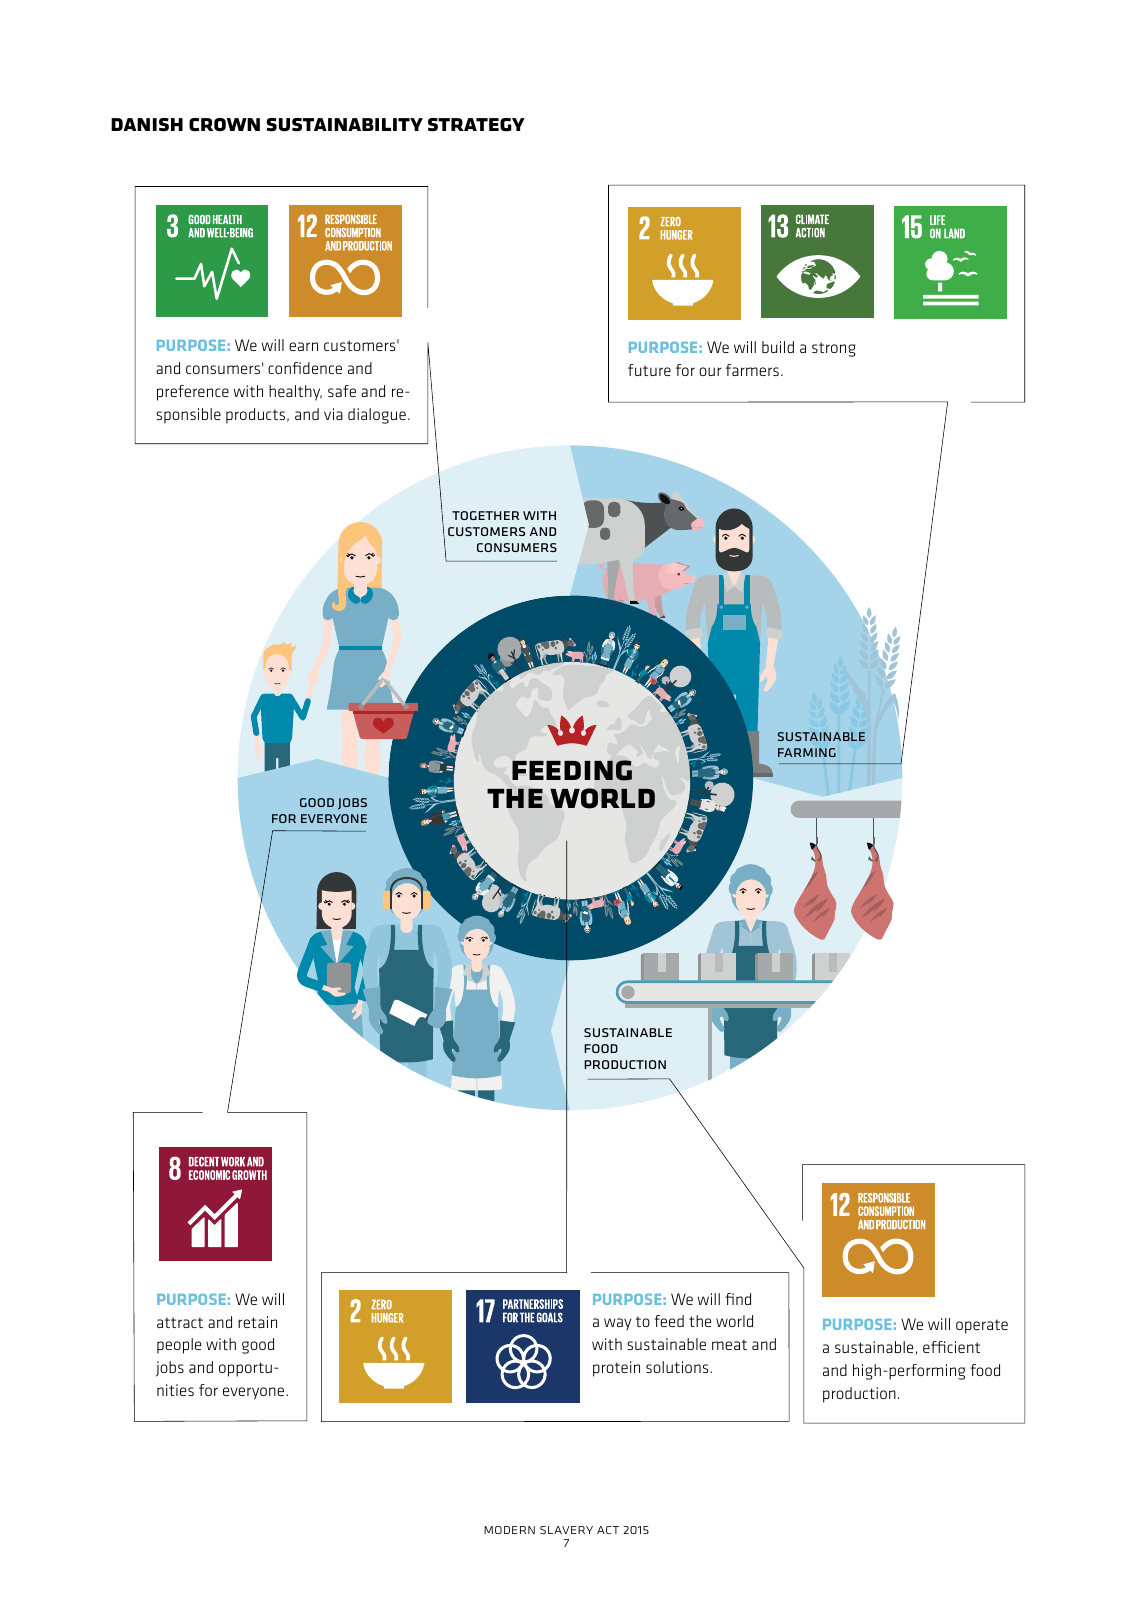 This document has height=1603, width=1133. Describe the element at coordinates (224, 125) in the document. I see `crown` at that location.
